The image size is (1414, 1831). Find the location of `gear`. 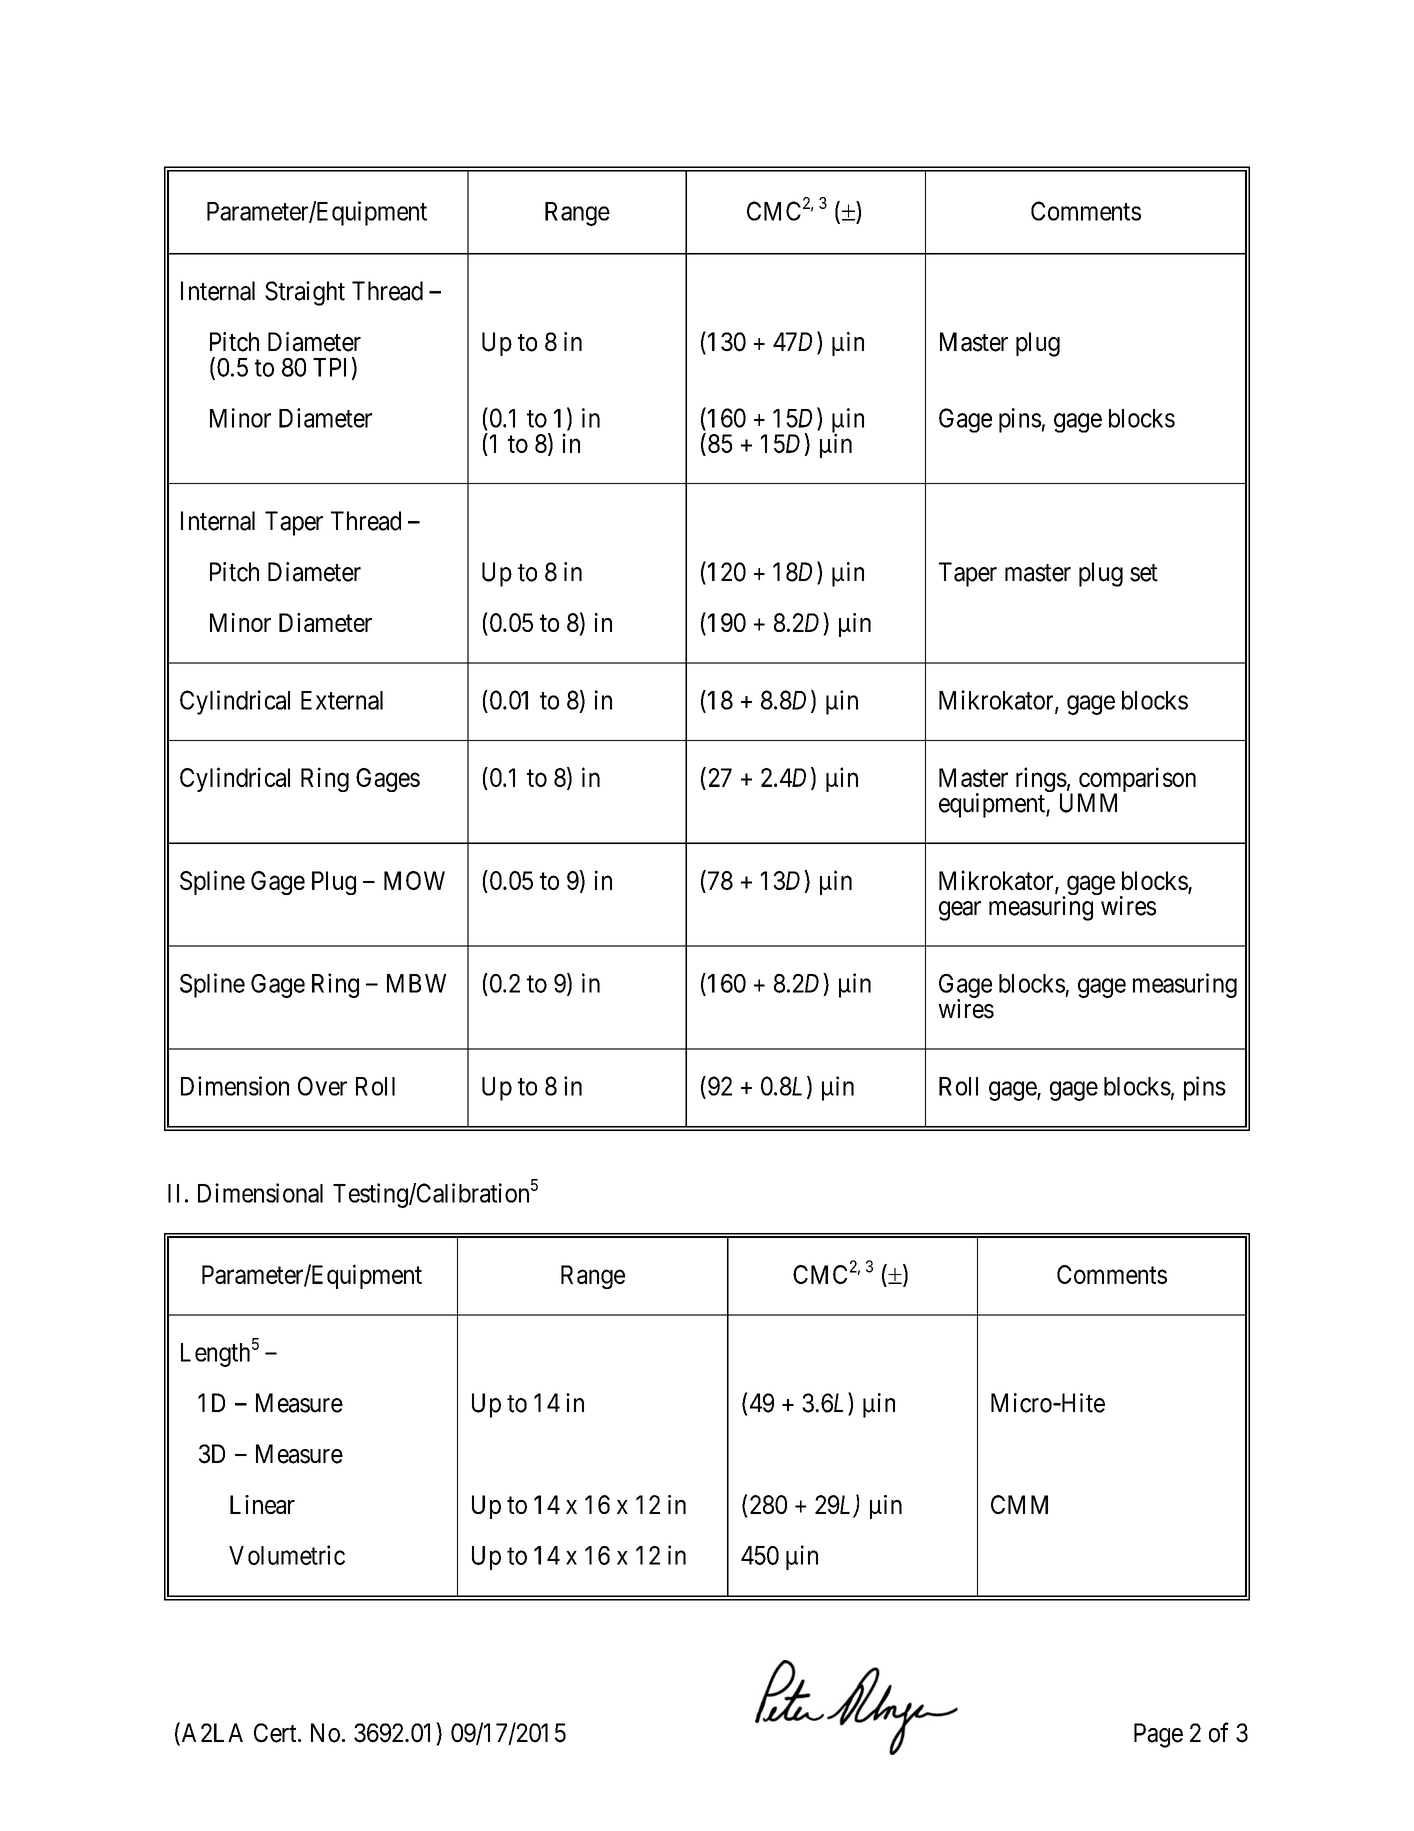

gear is located at coordinates (960, 911).
